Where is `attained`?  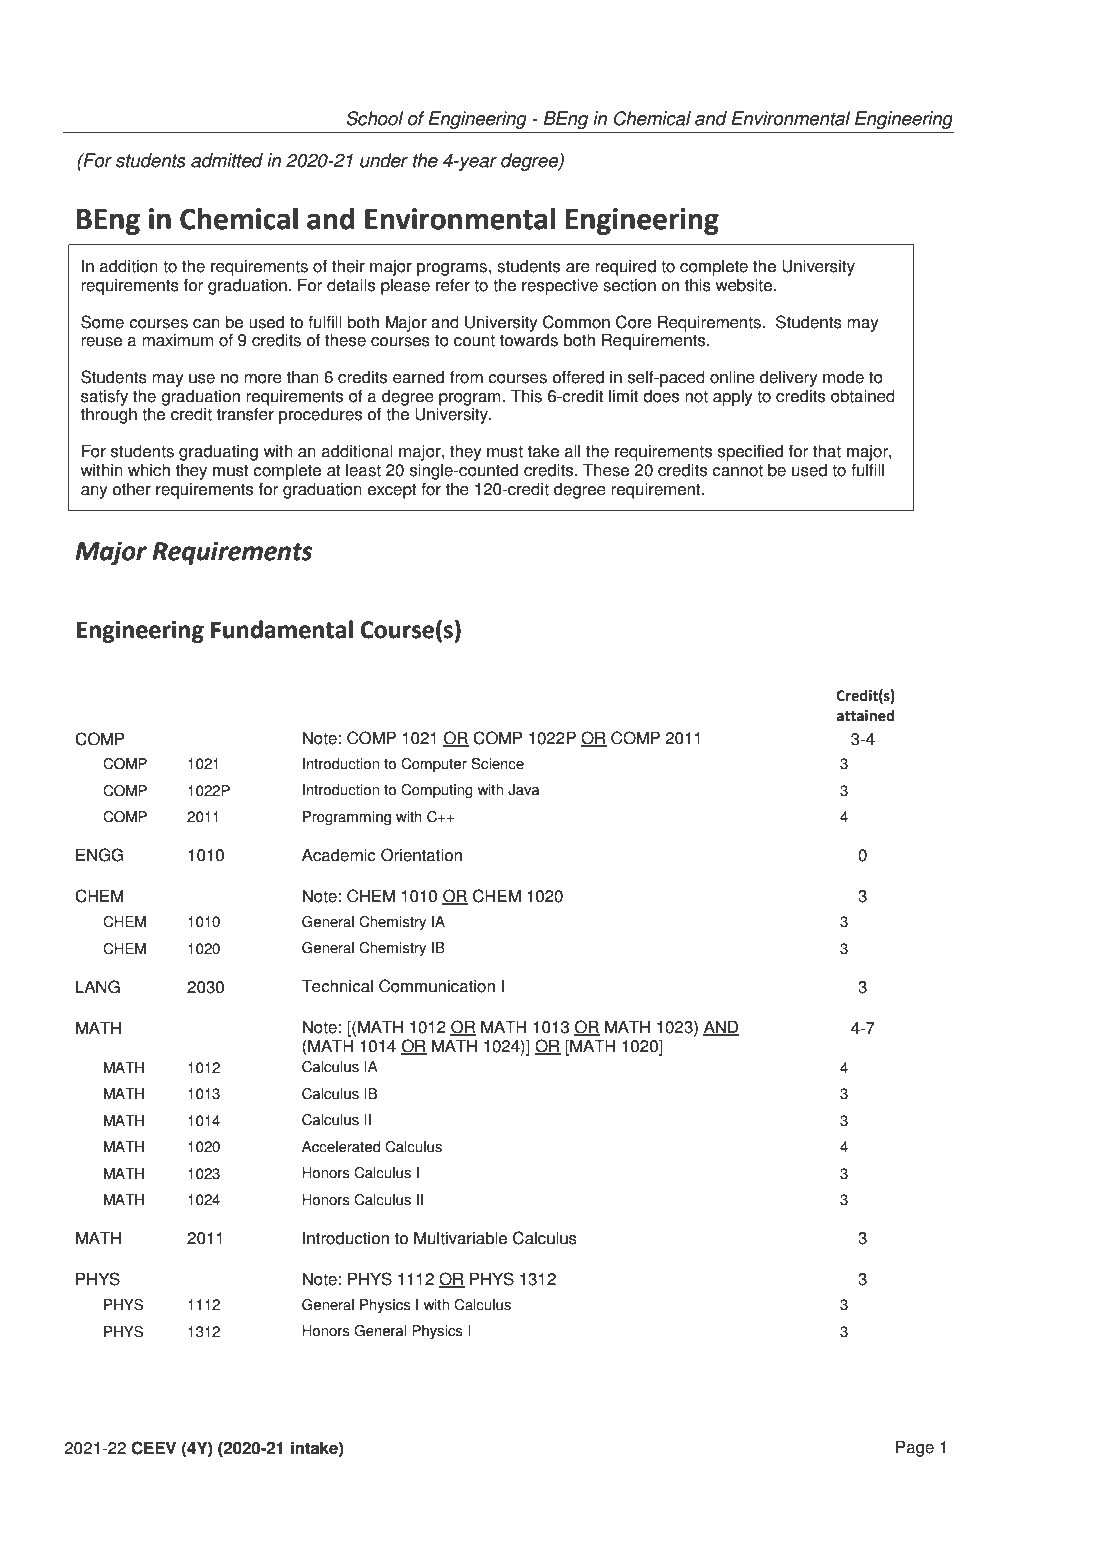 attained is located at coordinates (865, 715).
